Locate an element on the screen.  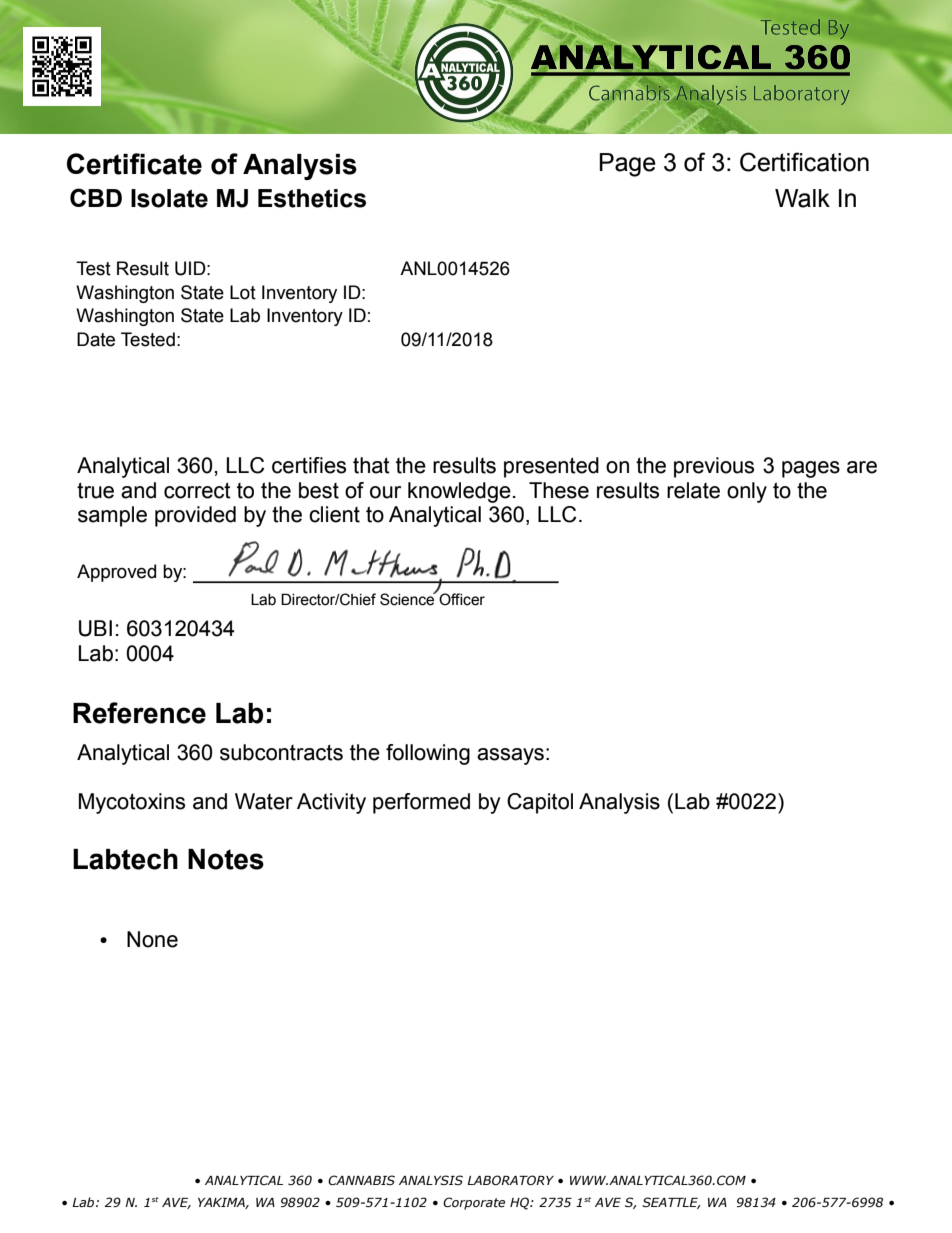
assays is located at coordinates (510, 756).
